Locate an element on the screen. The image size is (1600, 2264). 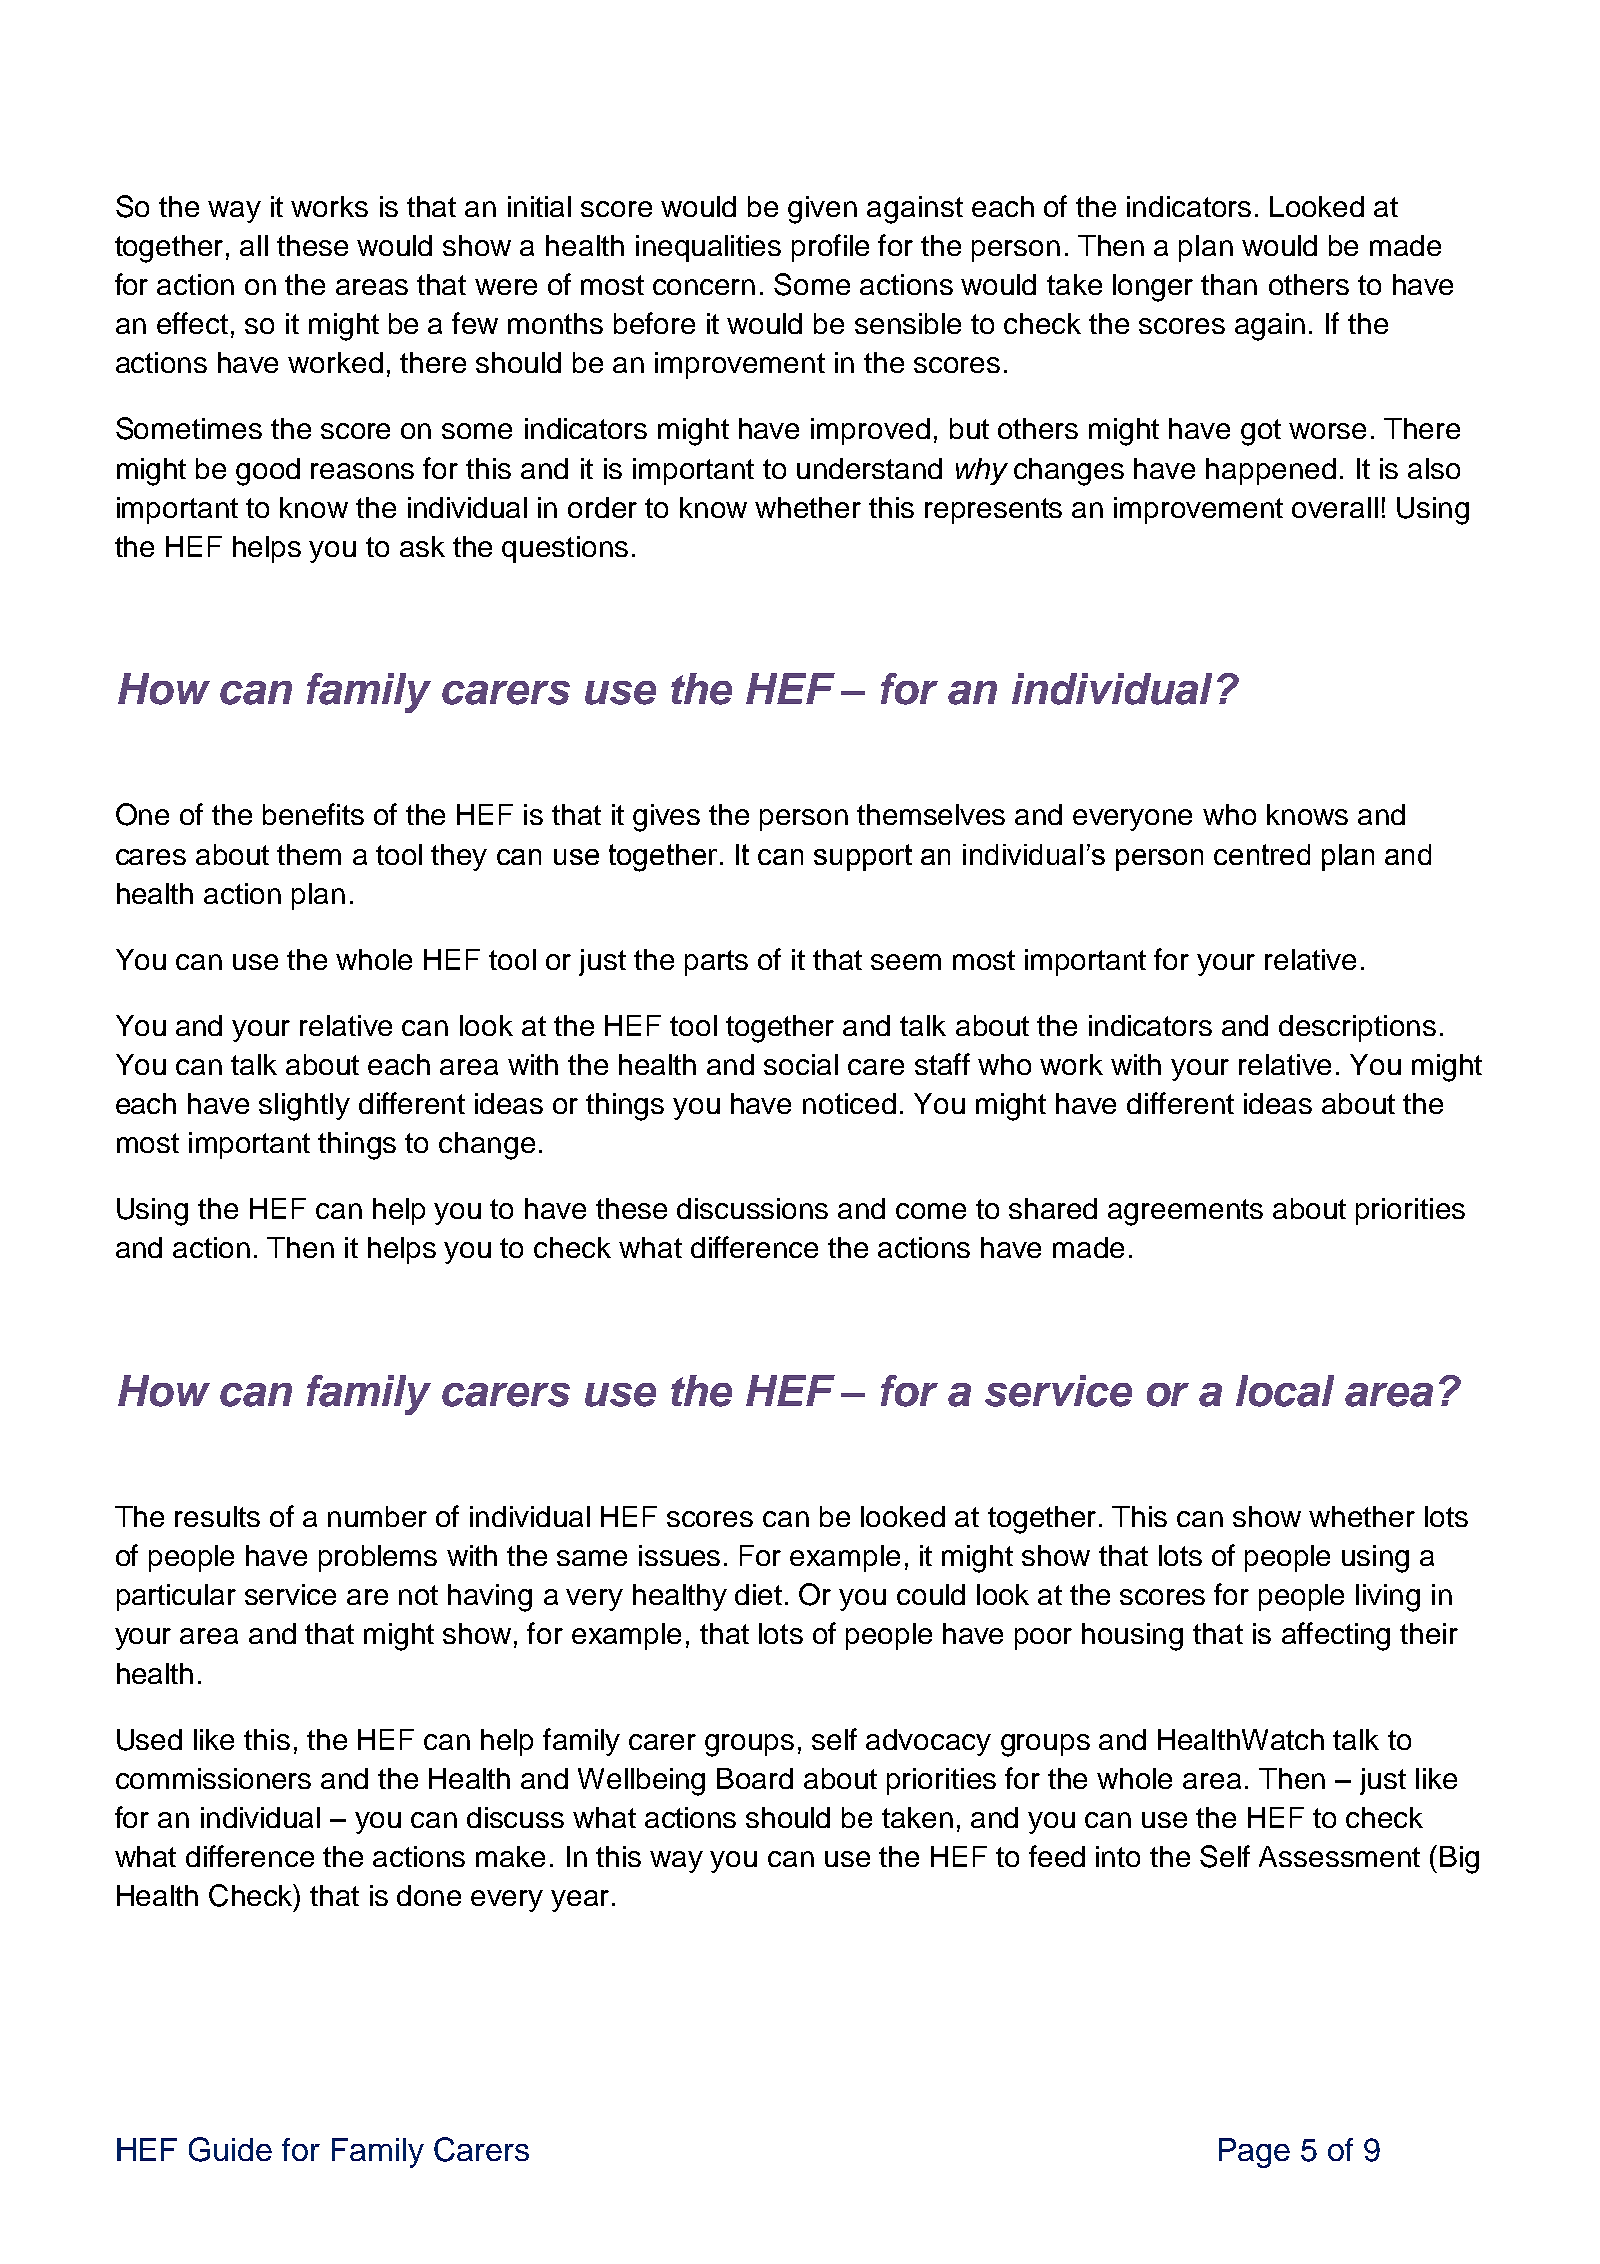
agreements is located at coordinates (1185, 1212).
